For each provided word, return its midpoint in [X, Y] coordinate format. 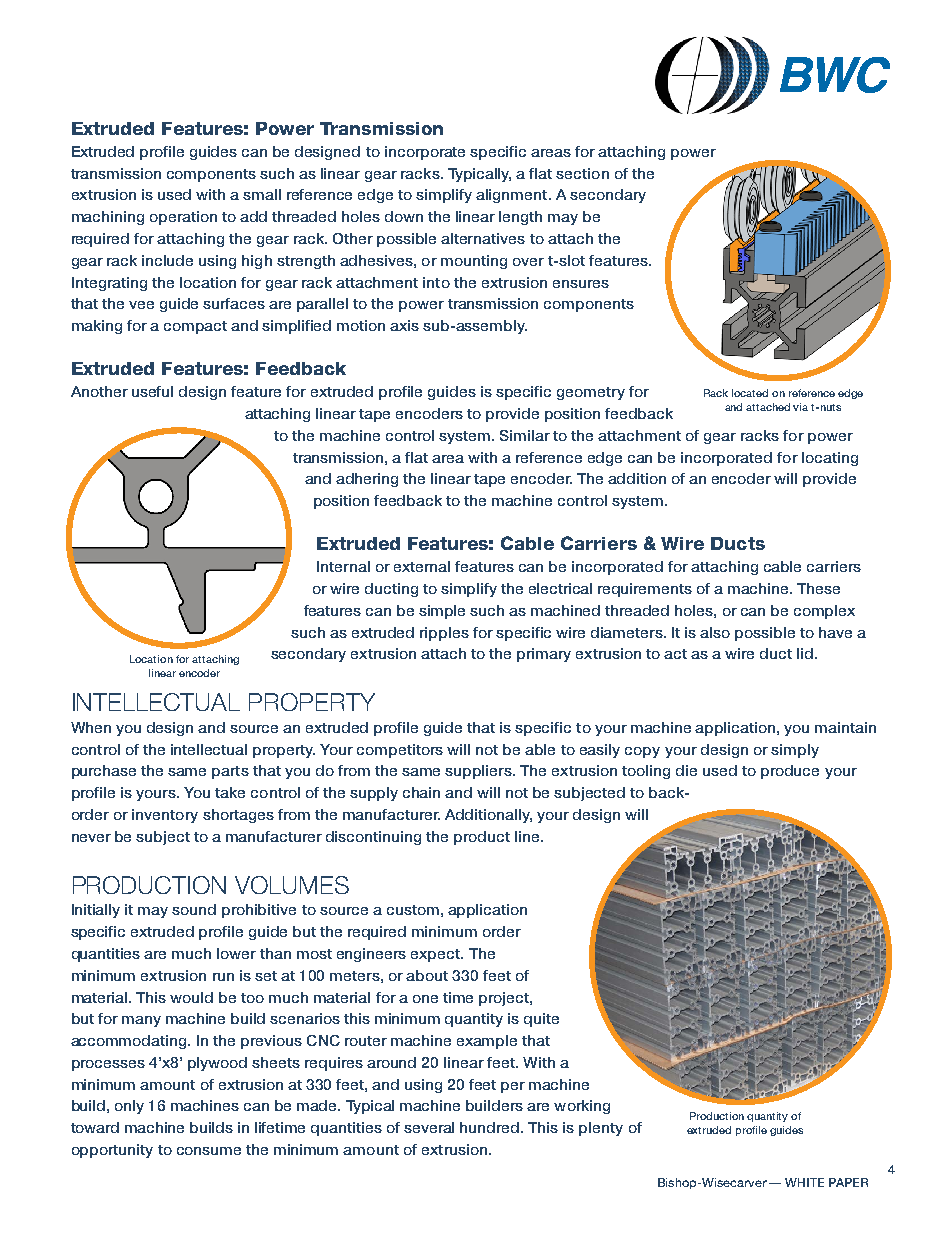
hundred [491, 1127]
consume [209, 1151]
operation [183, 218]
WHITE [804, 1182]
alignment [513, 196]
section [582, 173]
